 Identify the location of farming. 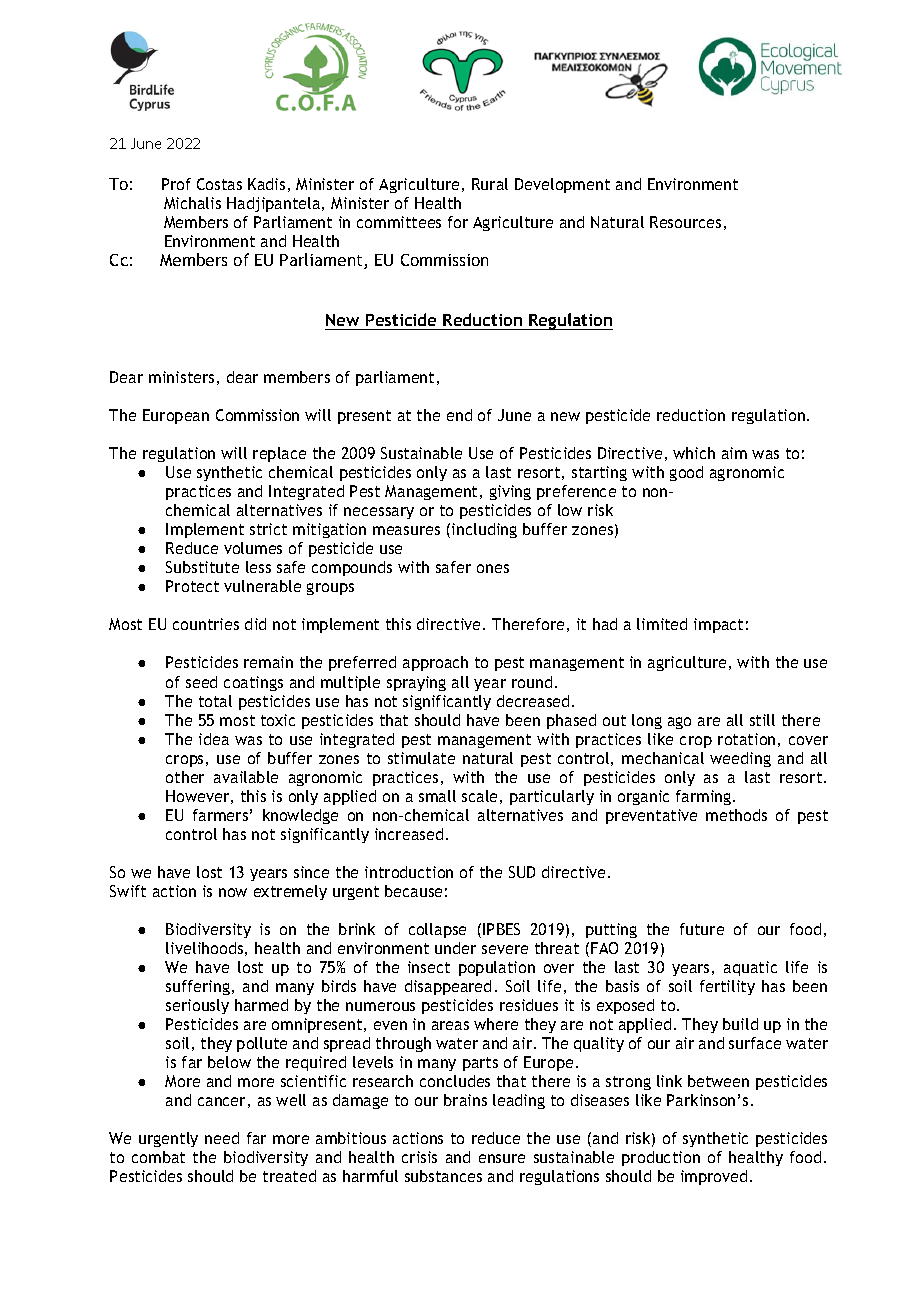
(705, 797).
